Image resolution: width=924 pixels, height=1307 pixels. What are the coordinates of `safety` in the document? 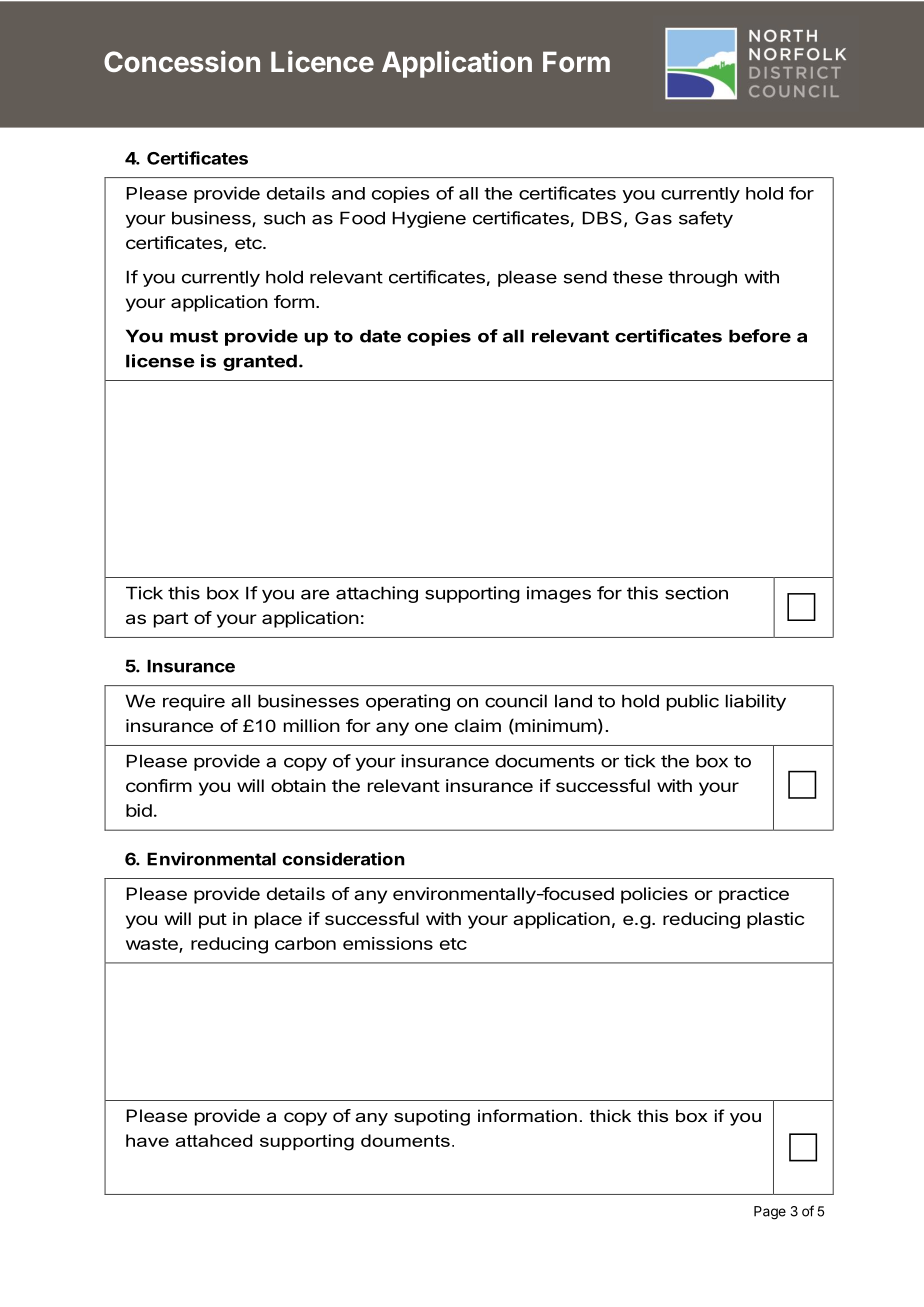 It's located at (706, 219).
